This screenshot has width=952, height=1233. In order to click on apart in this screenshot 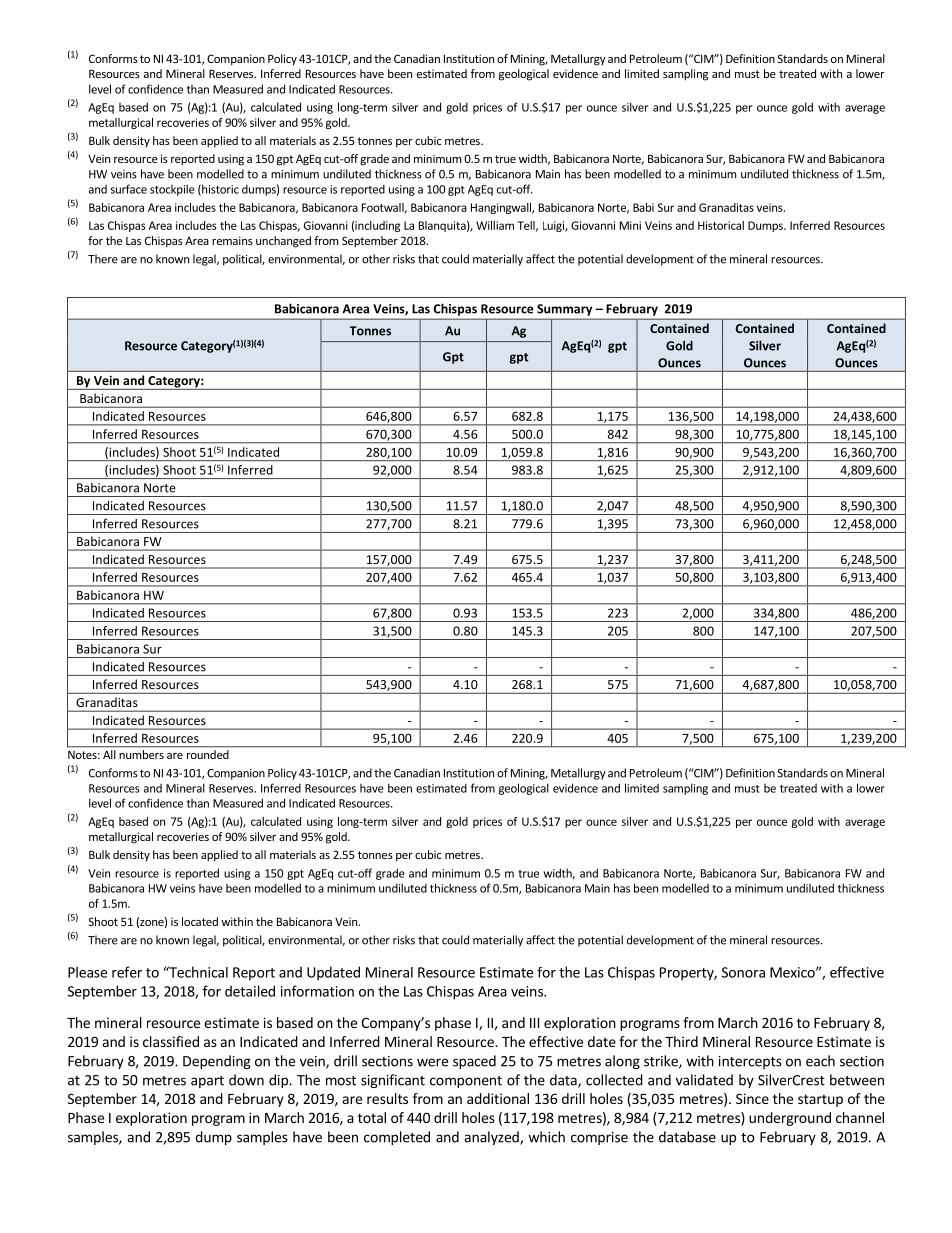, I will do `click(207, 1082)`.
